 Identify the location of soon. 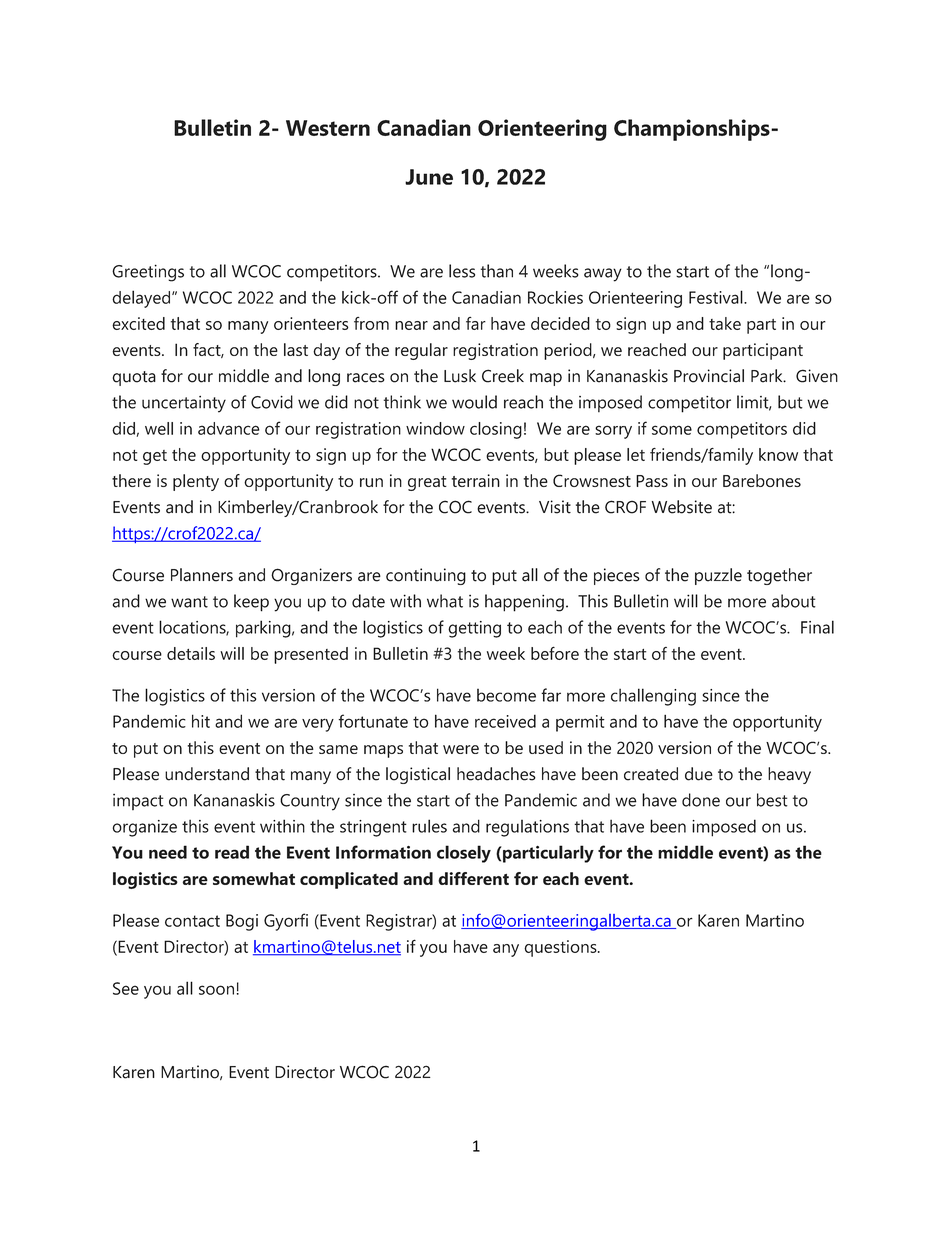
(216, 990).
